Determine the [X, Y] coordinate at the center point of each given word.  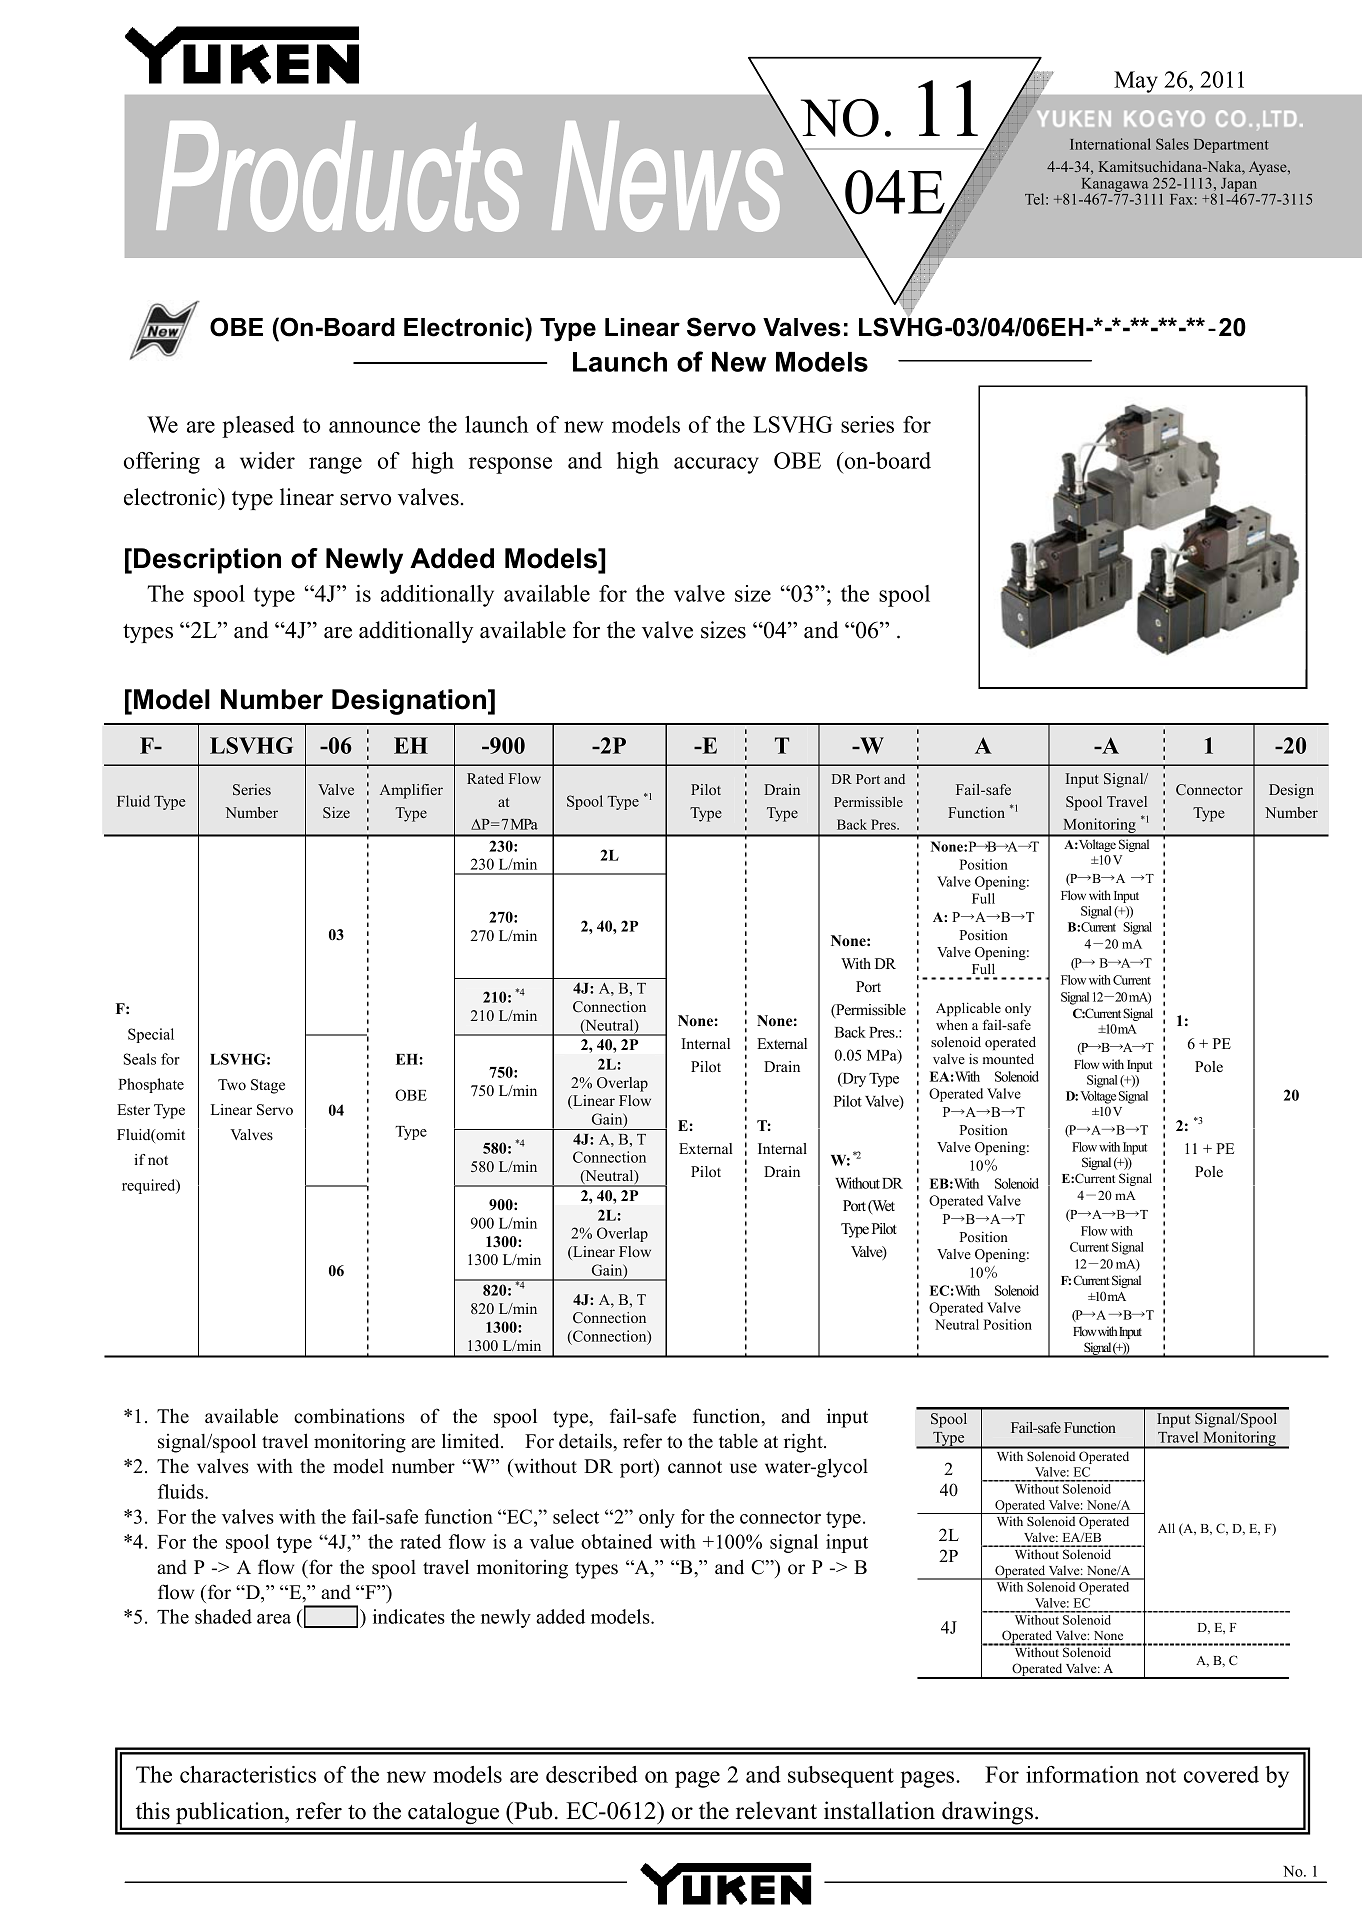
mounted [1008, 1059]
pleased [258, 427]
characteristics [248, 1774]
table [738, 1441]
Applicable [968, 1009]
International [1110, 144]
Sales [1172, 144]
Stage [268, 1086]
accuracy [716, 465]
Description [207, 561]
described [592, 1774]
